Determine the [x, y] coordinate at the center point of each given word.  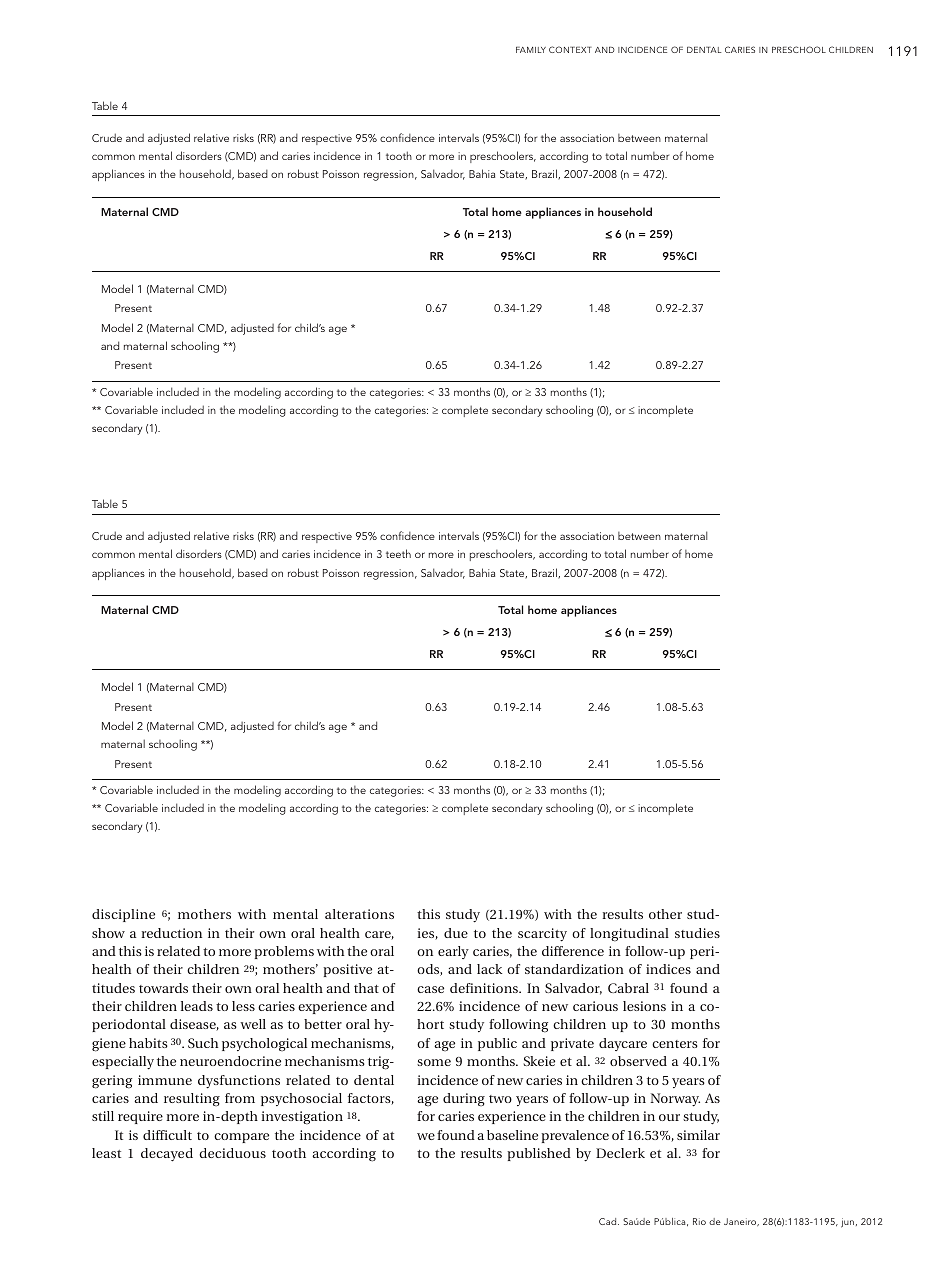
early [453, 952]
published [539, 1154]
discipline [123, 915]
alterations [359, 914]
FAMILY [531, 50]
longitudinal [629, 935]
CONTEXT [570, 49]
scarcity [542, 935]
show [108, 933]
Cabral [628, 988]
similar [698, 1135]
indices [668, 969]
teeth [398, 553]
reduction [171, 933]
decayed [167, 1155]
